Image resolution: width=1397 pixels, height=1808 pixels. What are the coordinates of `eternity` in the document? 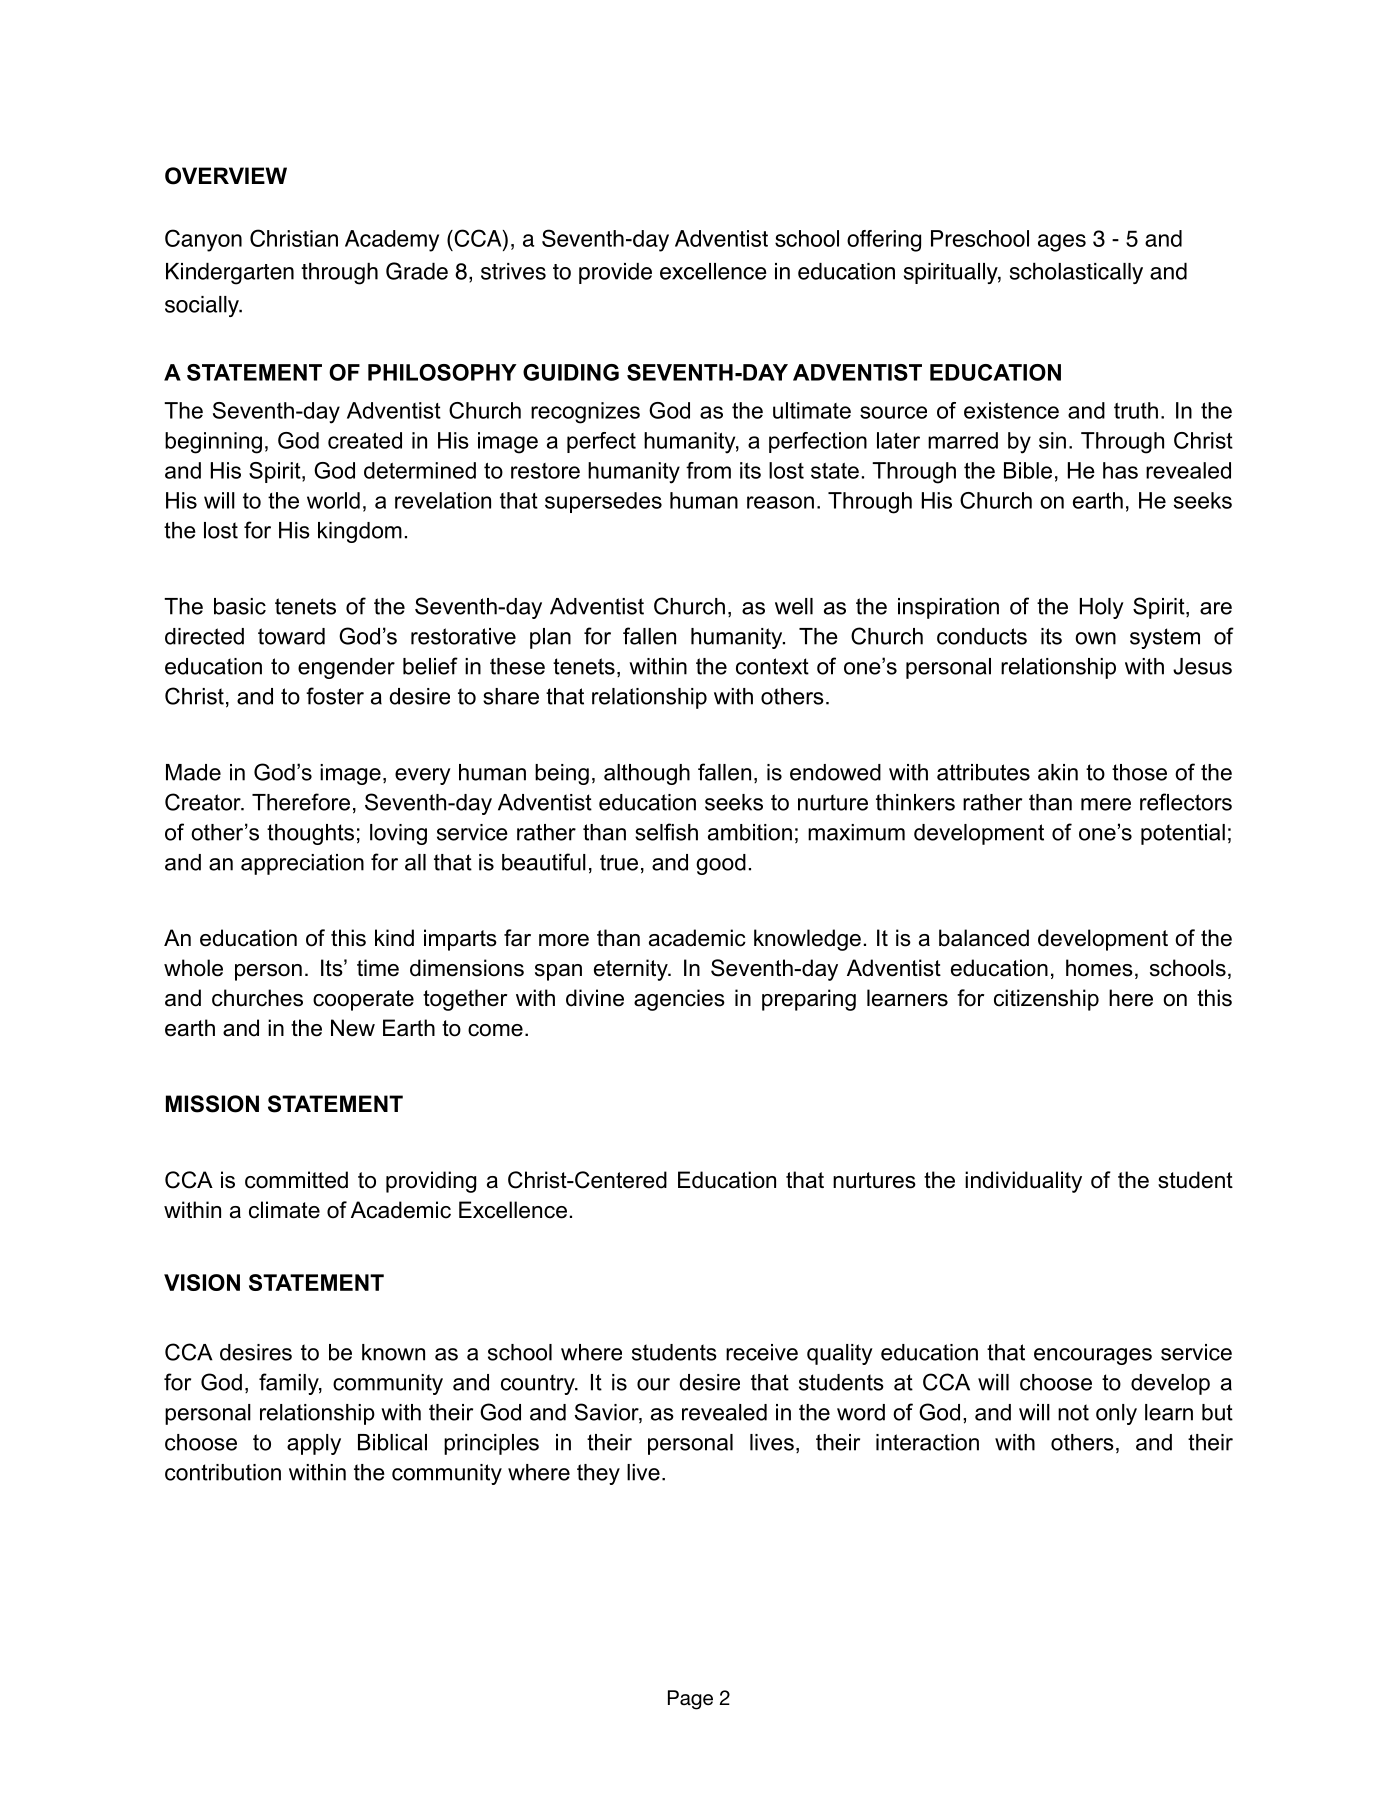 It's located at (632, 970).
